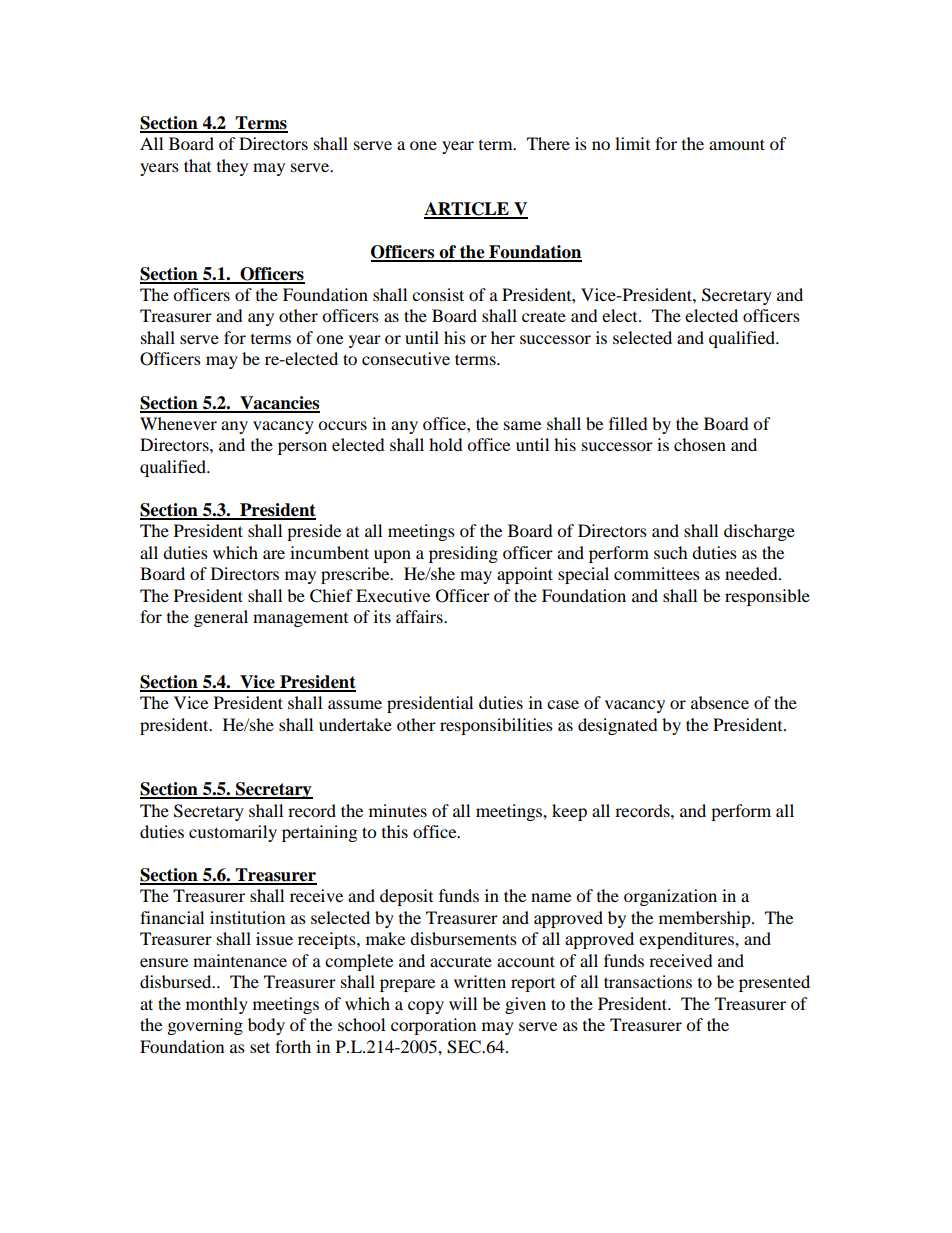 The height and width of the image is (1233, 952). Describe the element at coordinates (217, 1005) in the image. I see `monthly` at that location.
